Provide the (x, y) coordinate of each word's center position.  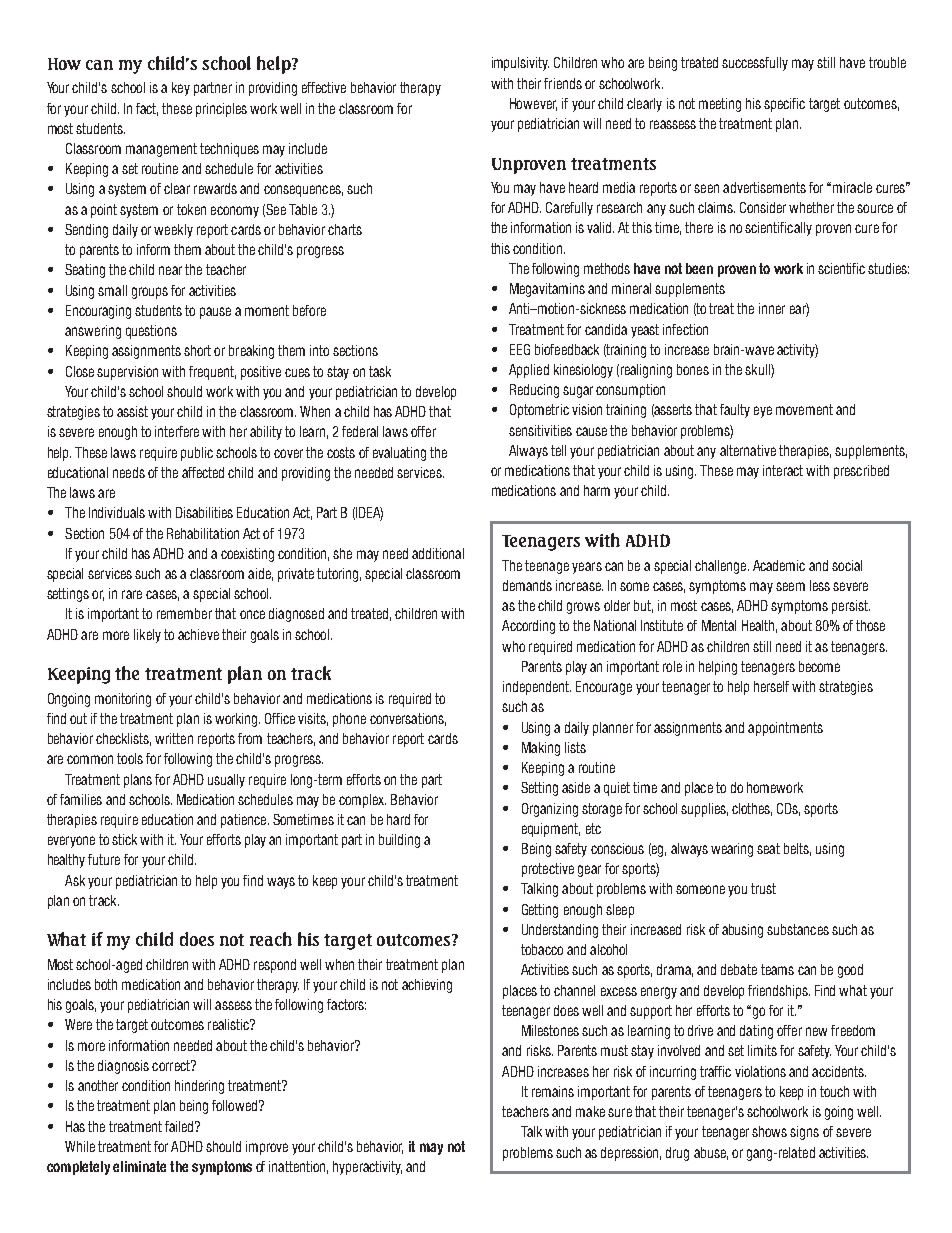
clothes (752, 809)
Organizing (550, 810)
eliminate (139, 1166)
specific (784, 105)
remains (553, 1091)
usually (226, 781)
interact (783, 470)
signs (804, 1133)
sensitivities (540, 430)
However (533, 104)
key (181, 89)
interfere (177, 431)
